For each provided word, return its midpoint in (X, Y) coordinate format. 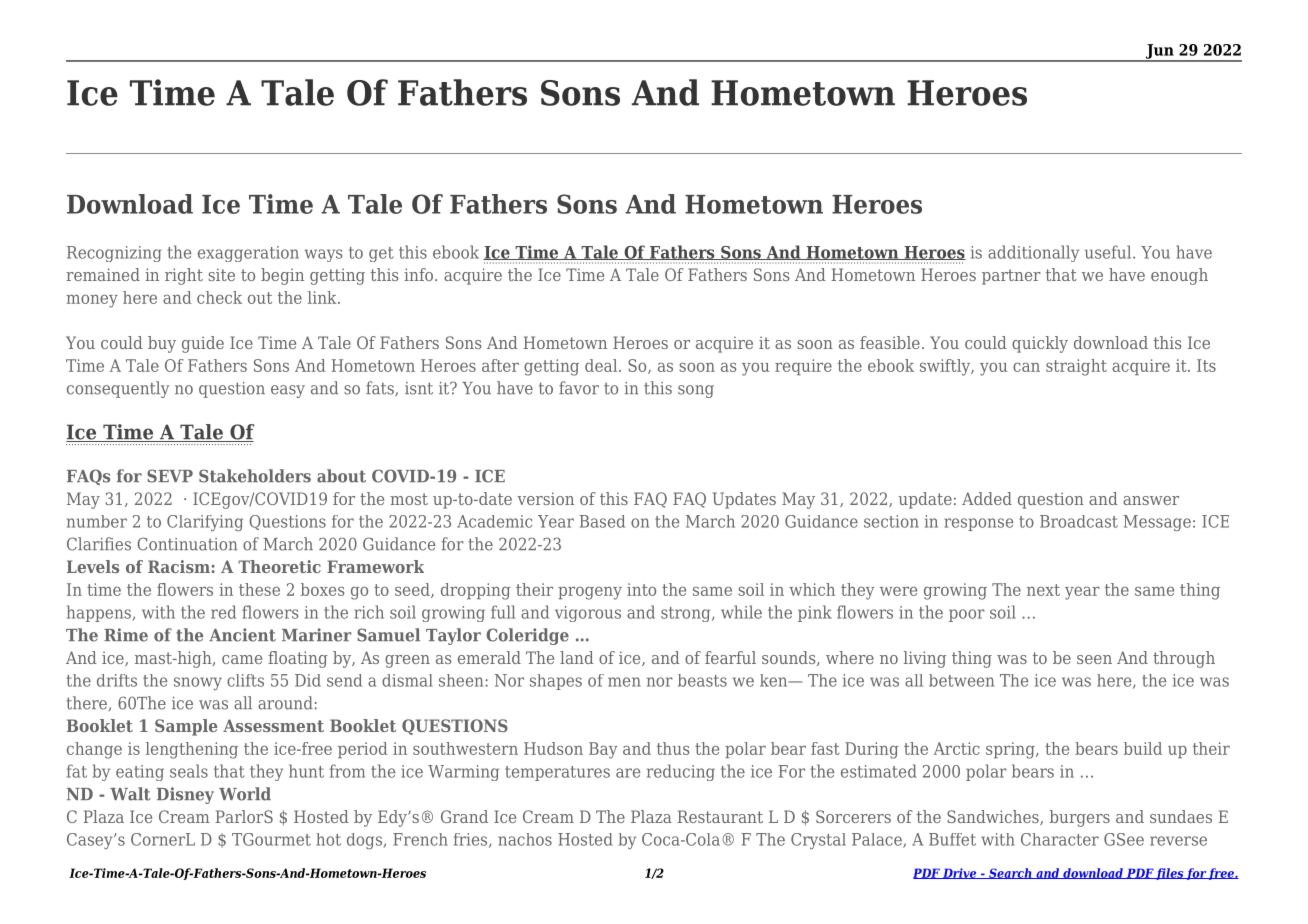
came (242, 659)
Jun (1159, 52)
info (420, 274)
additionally (1033, 253)
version (545, 498)
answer (1151, 500)
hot (329, 839)
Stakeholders (255, 476)
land (577, 657)
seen (1094, 659)
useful (1109, 252)
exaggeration (248, 254)
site (221, 274)
